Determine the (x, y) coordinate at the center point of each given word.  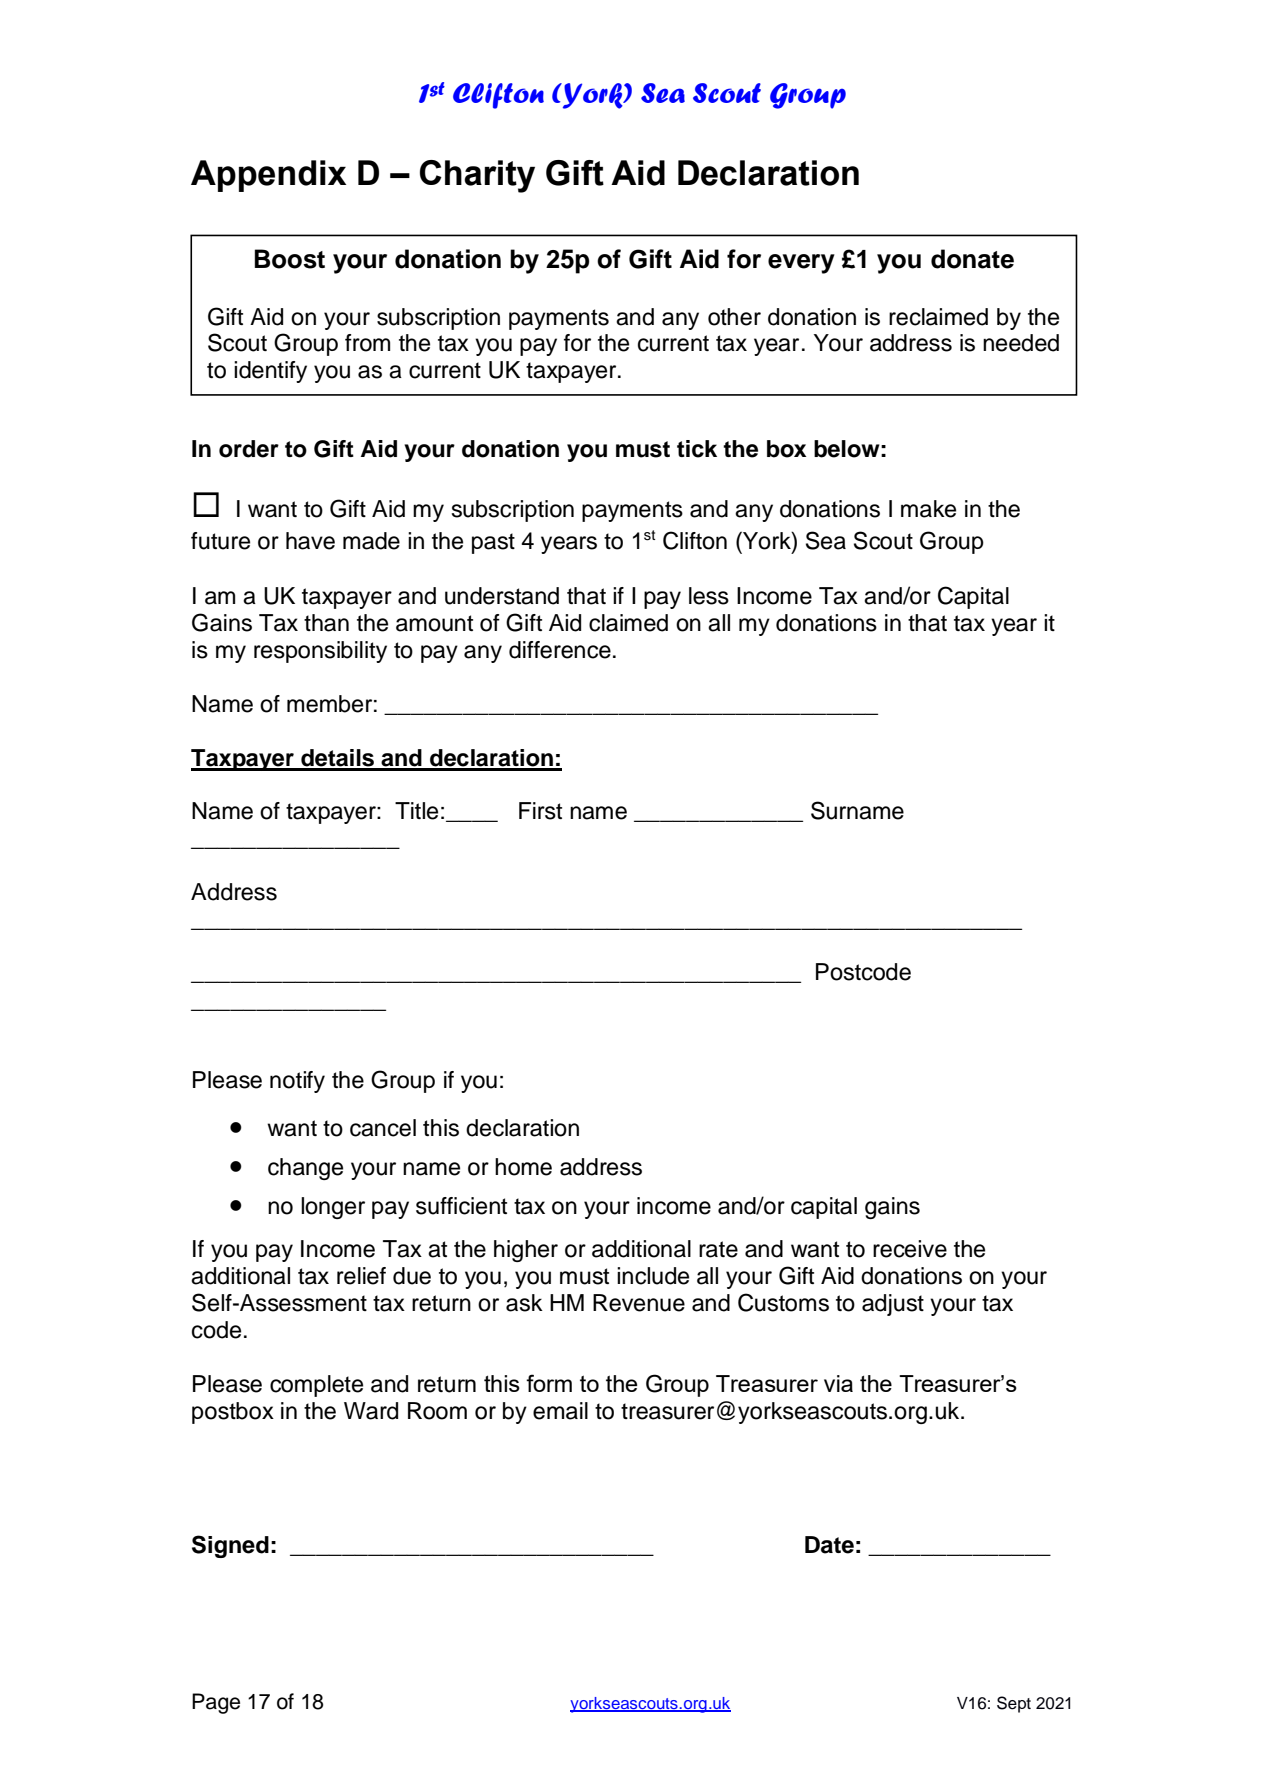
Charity (477, 176)
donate (972, 259)
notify (297, 1082)
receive (910, 1249)
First (540, 811)
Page (216, 1703)
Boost (290, 259)
